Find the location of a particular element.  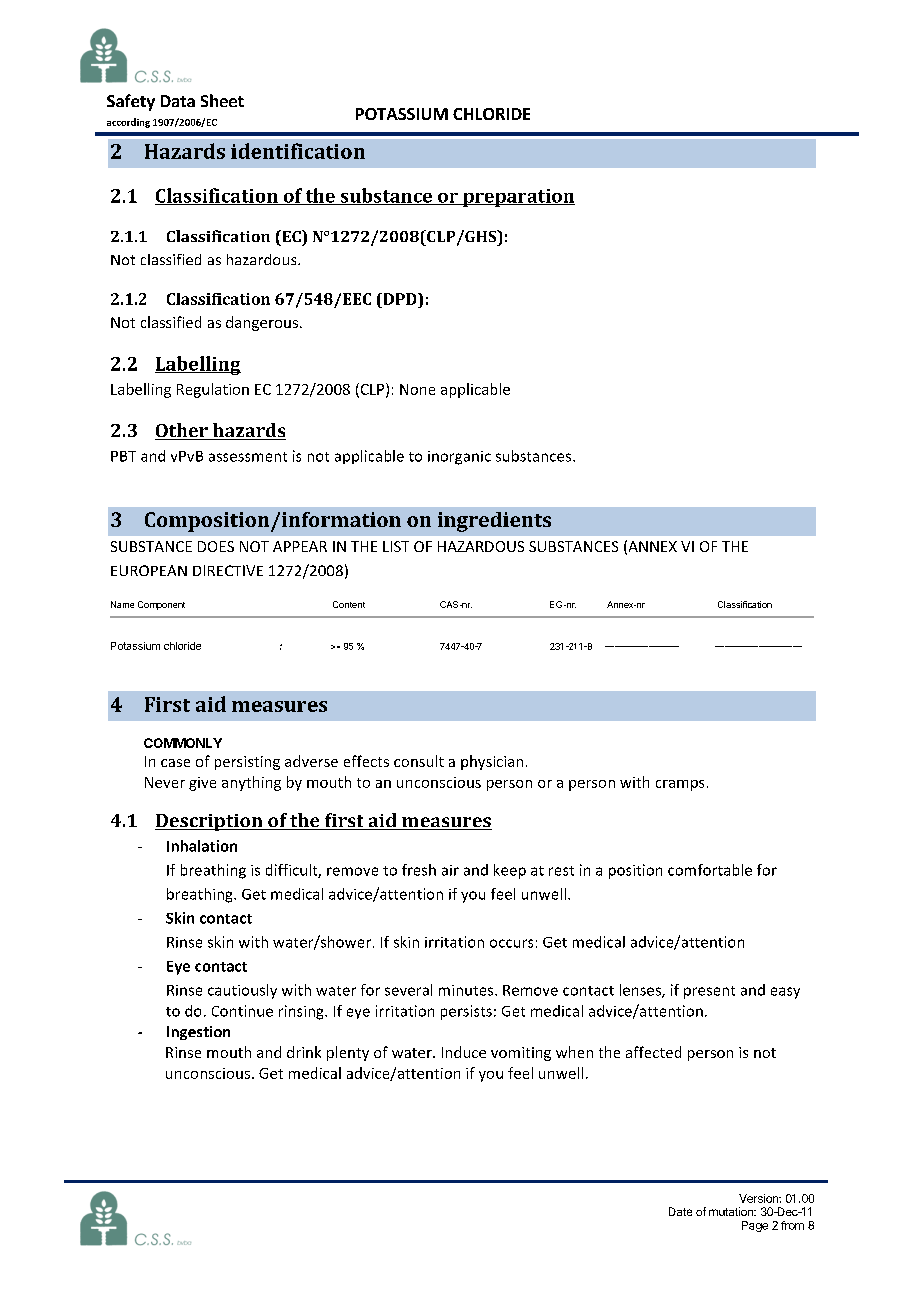

comfortable is located at coordinates (710, 870).
